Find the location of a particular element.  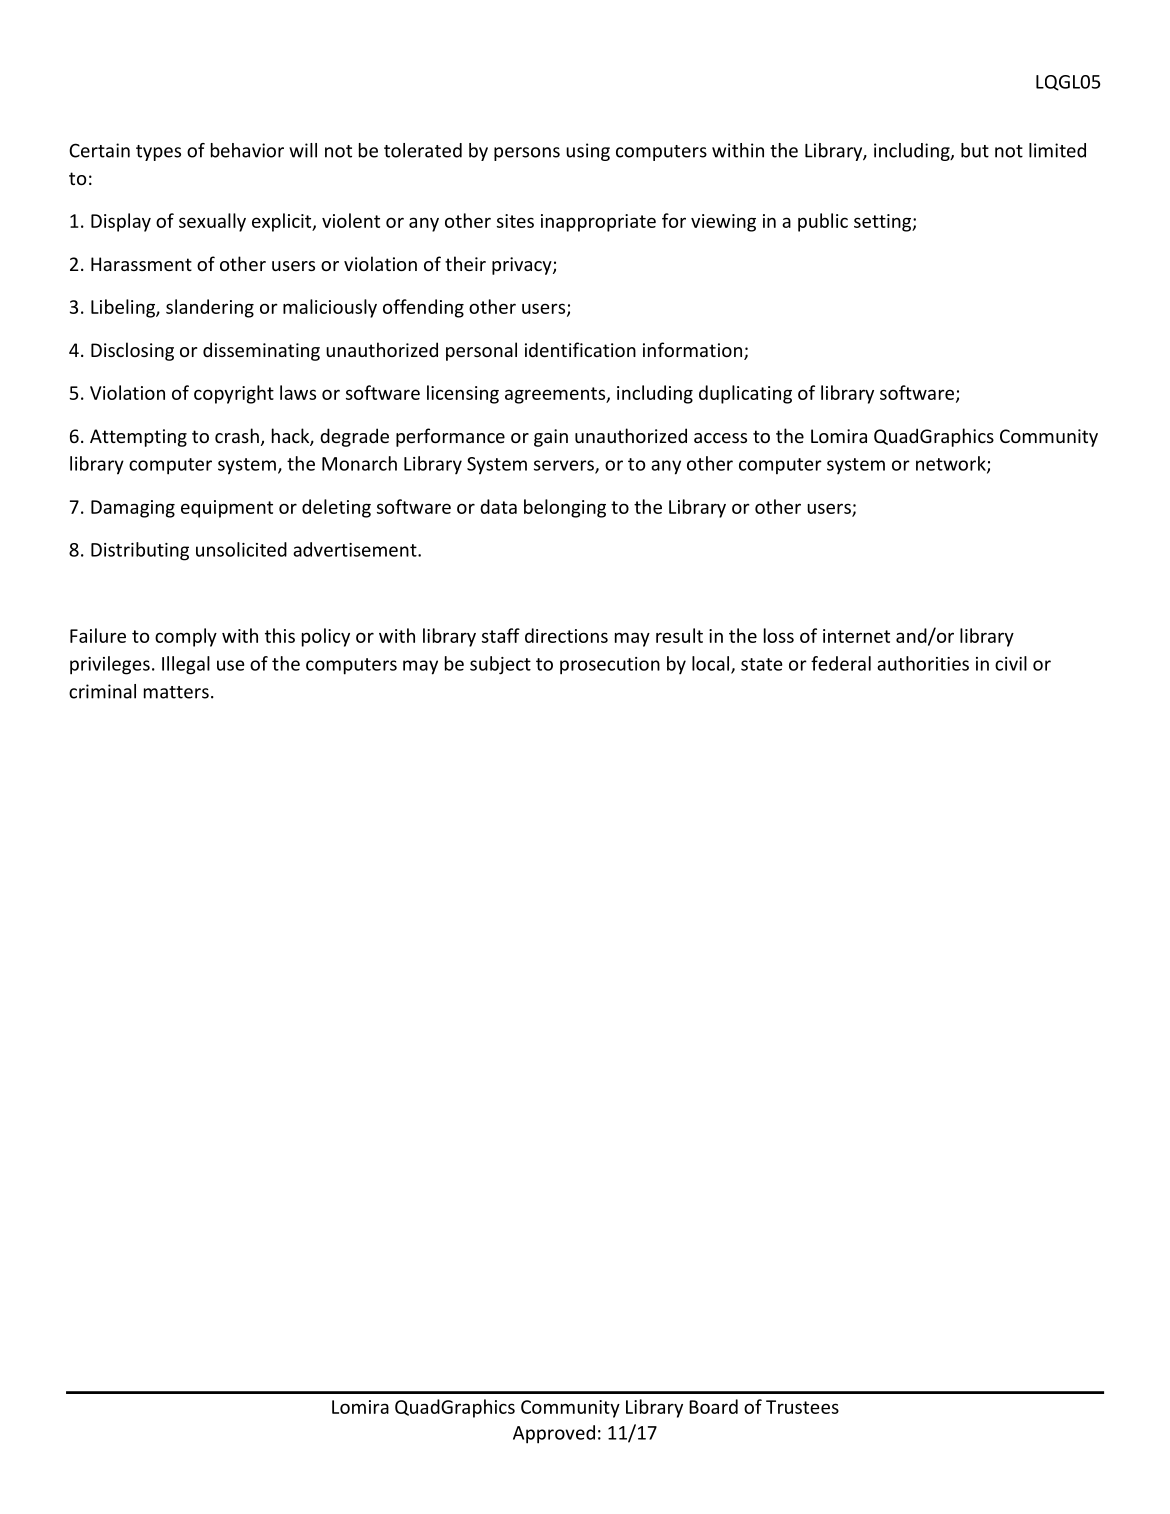

matters is located at coordinates (176, 692).
